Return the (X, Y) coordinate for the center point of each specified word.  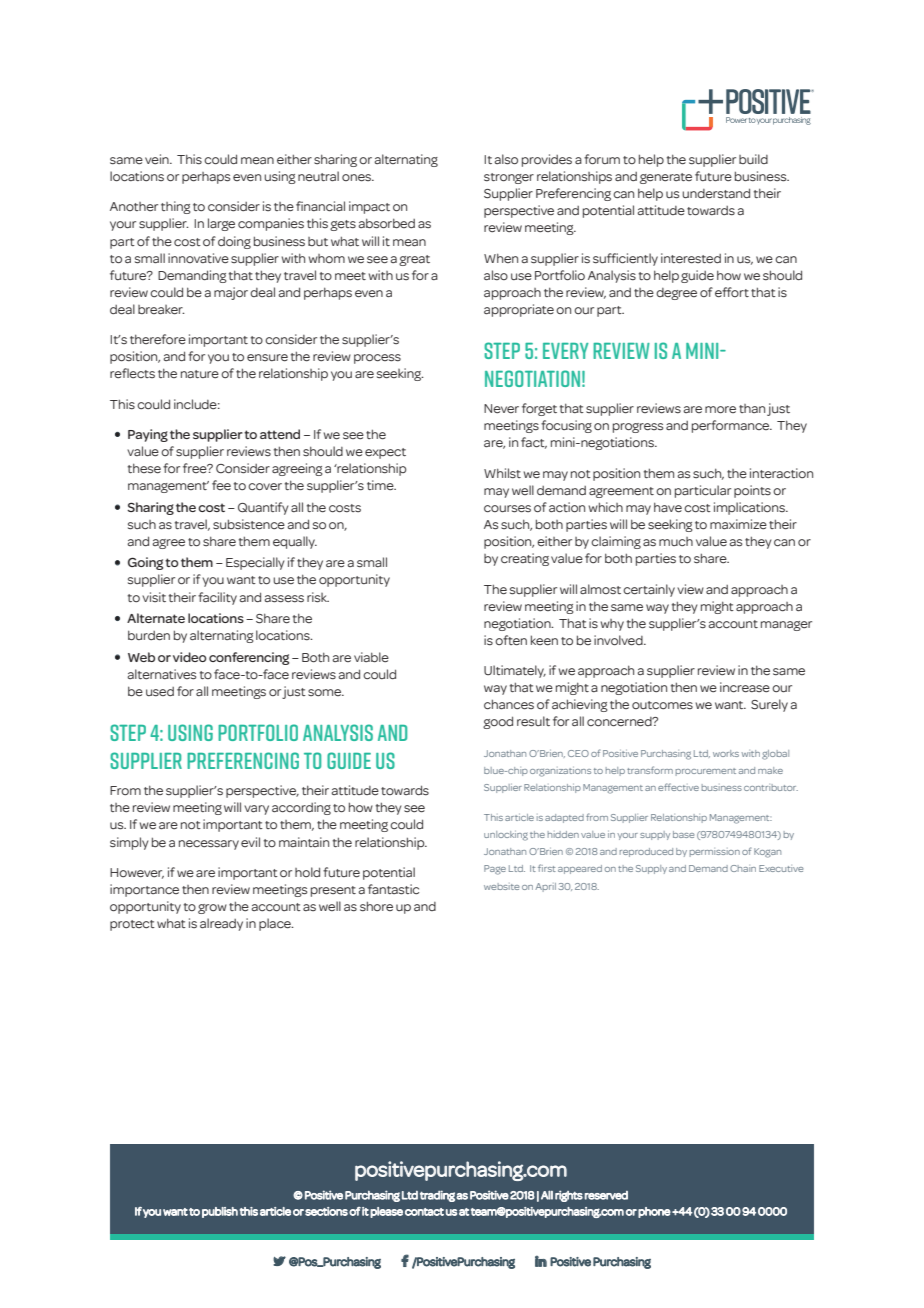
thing (176, 207)
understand (716, 193)
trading (437, 1196)
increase (745, 687)
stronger (509, 178)
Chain (743, 868)
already (221, 924)
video (190, 657)
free (196, 468)
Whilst (502, 473)
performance (732, 426)
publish (220, 1212)
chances (509, 704)
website (502, 886)
